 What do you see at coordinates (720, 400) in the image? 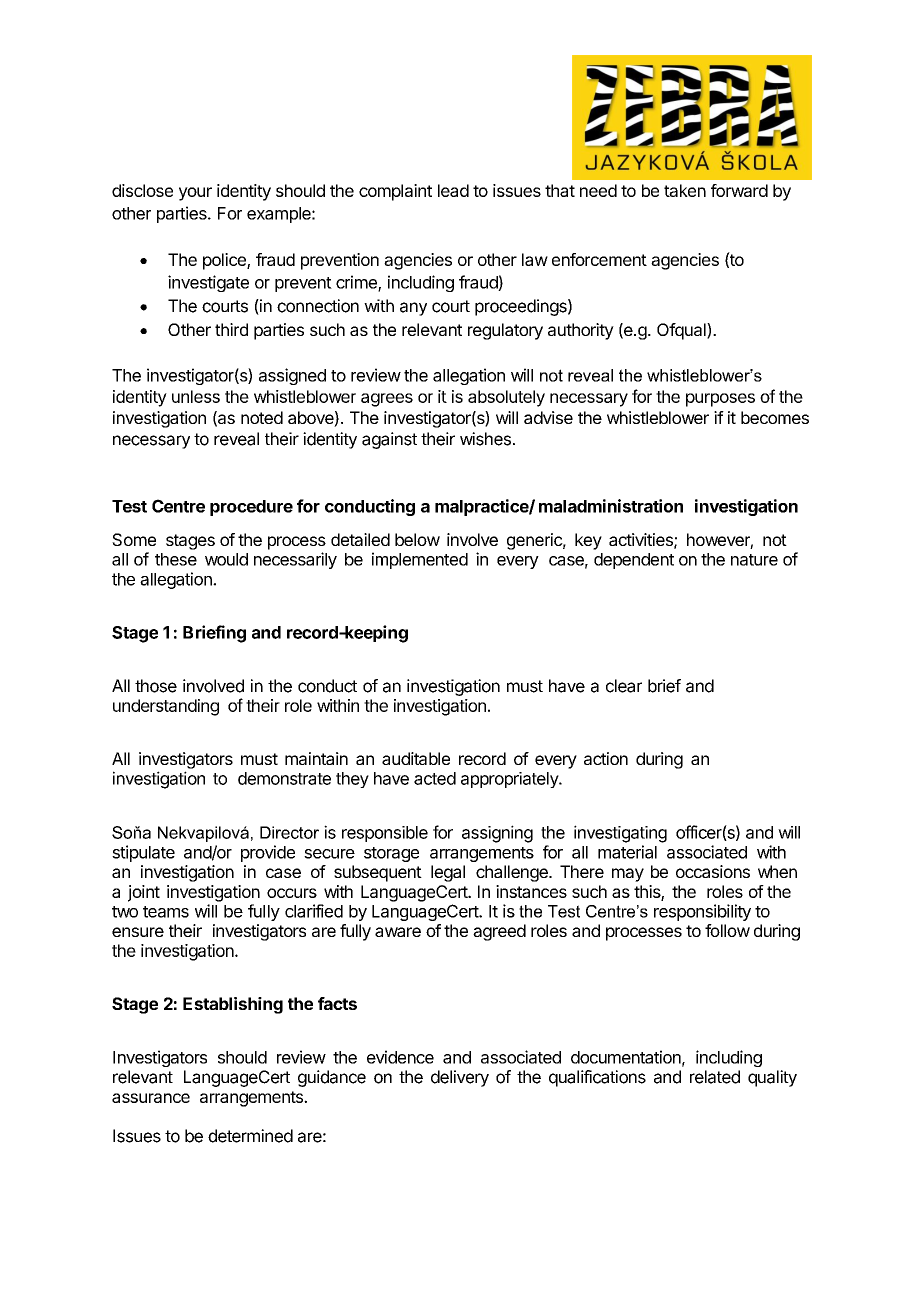
I see `purposes` at bounding box center [720, 400].
